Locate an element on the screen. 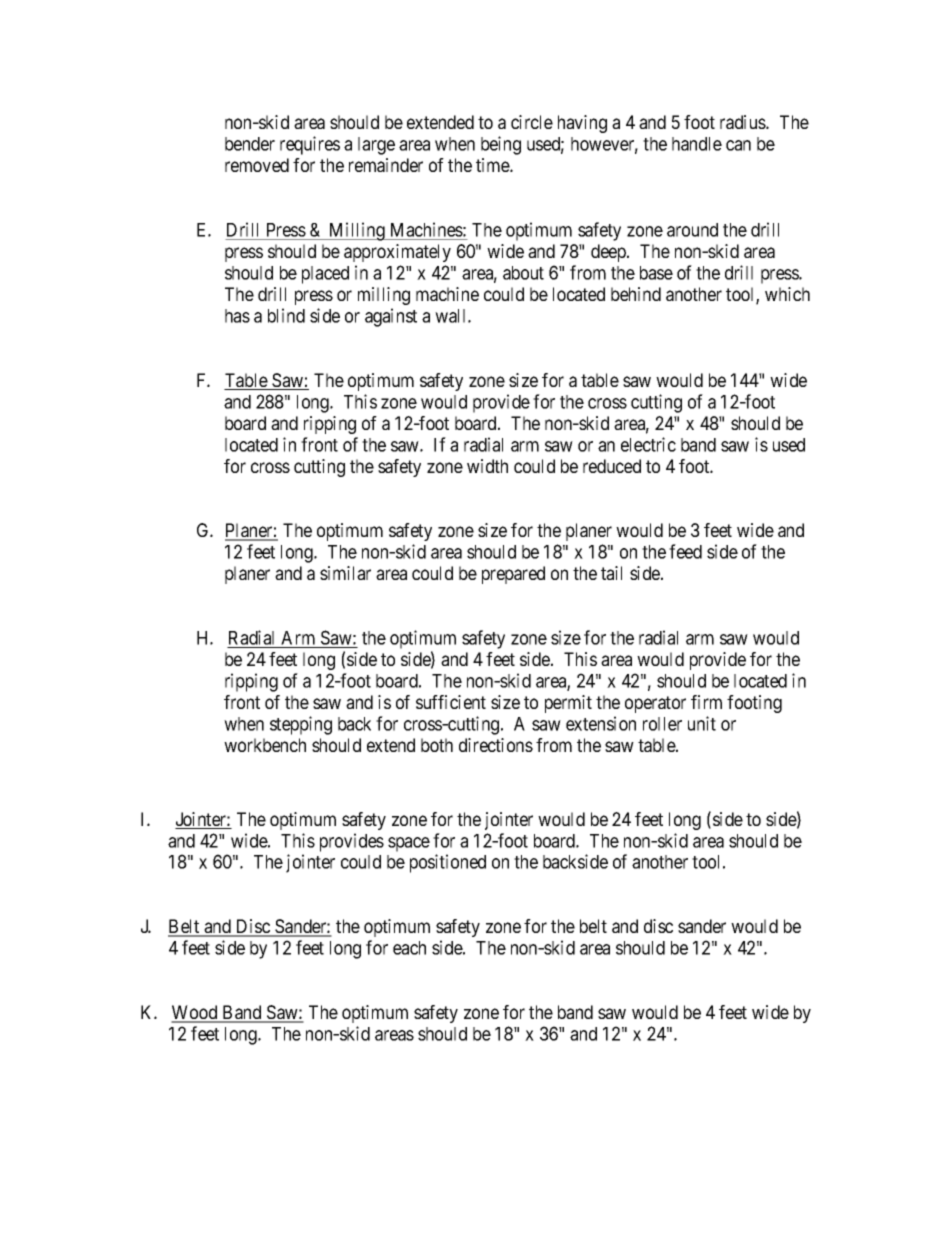 The width and height of the screenshot is (952, 1233). directions is located at coordinates (496, 745).
